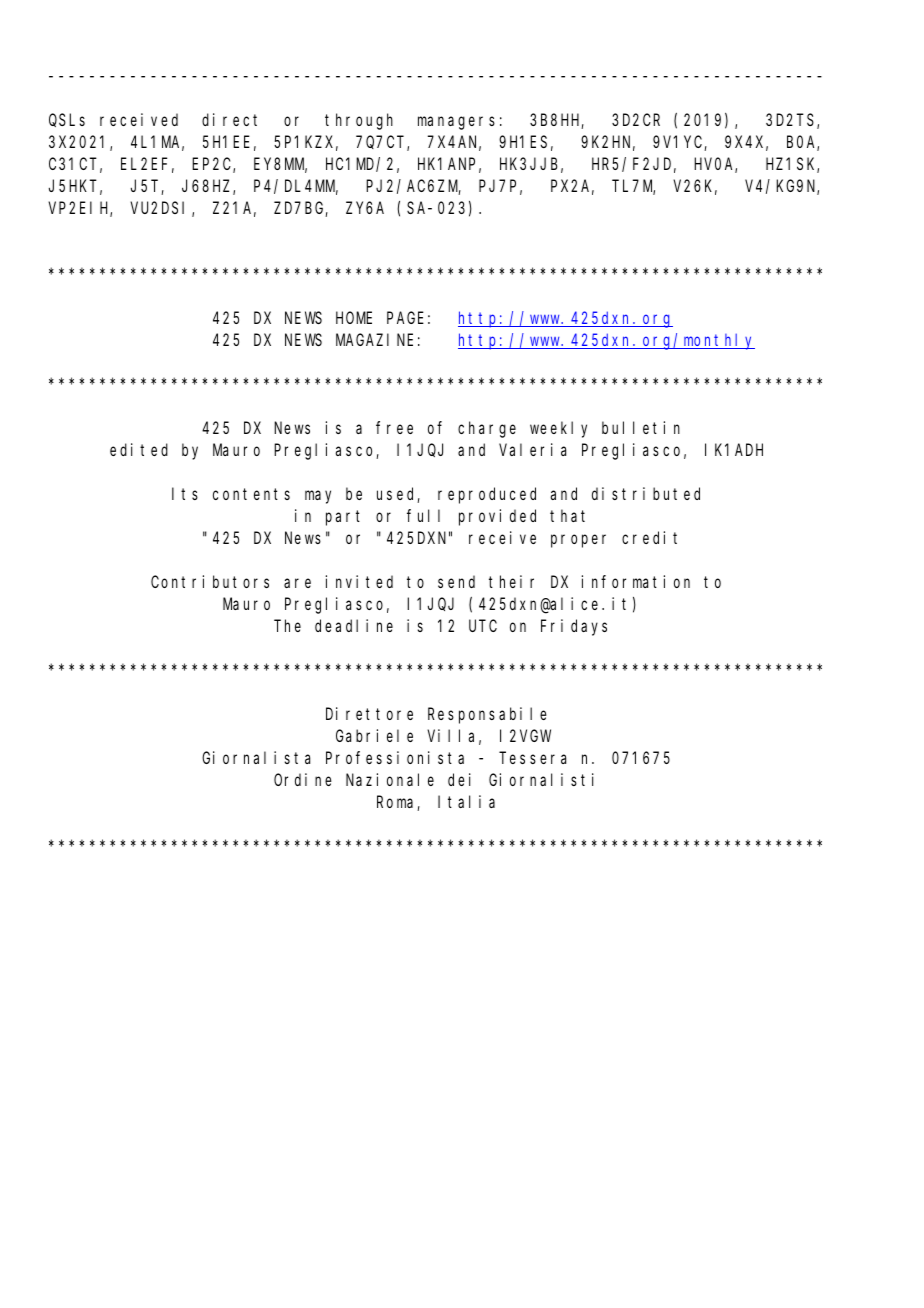 The image size is (924, 1308). What do you see at coordinates (574, 627) in the page?
I see `Fridays` at bounding box center [574, 627].
